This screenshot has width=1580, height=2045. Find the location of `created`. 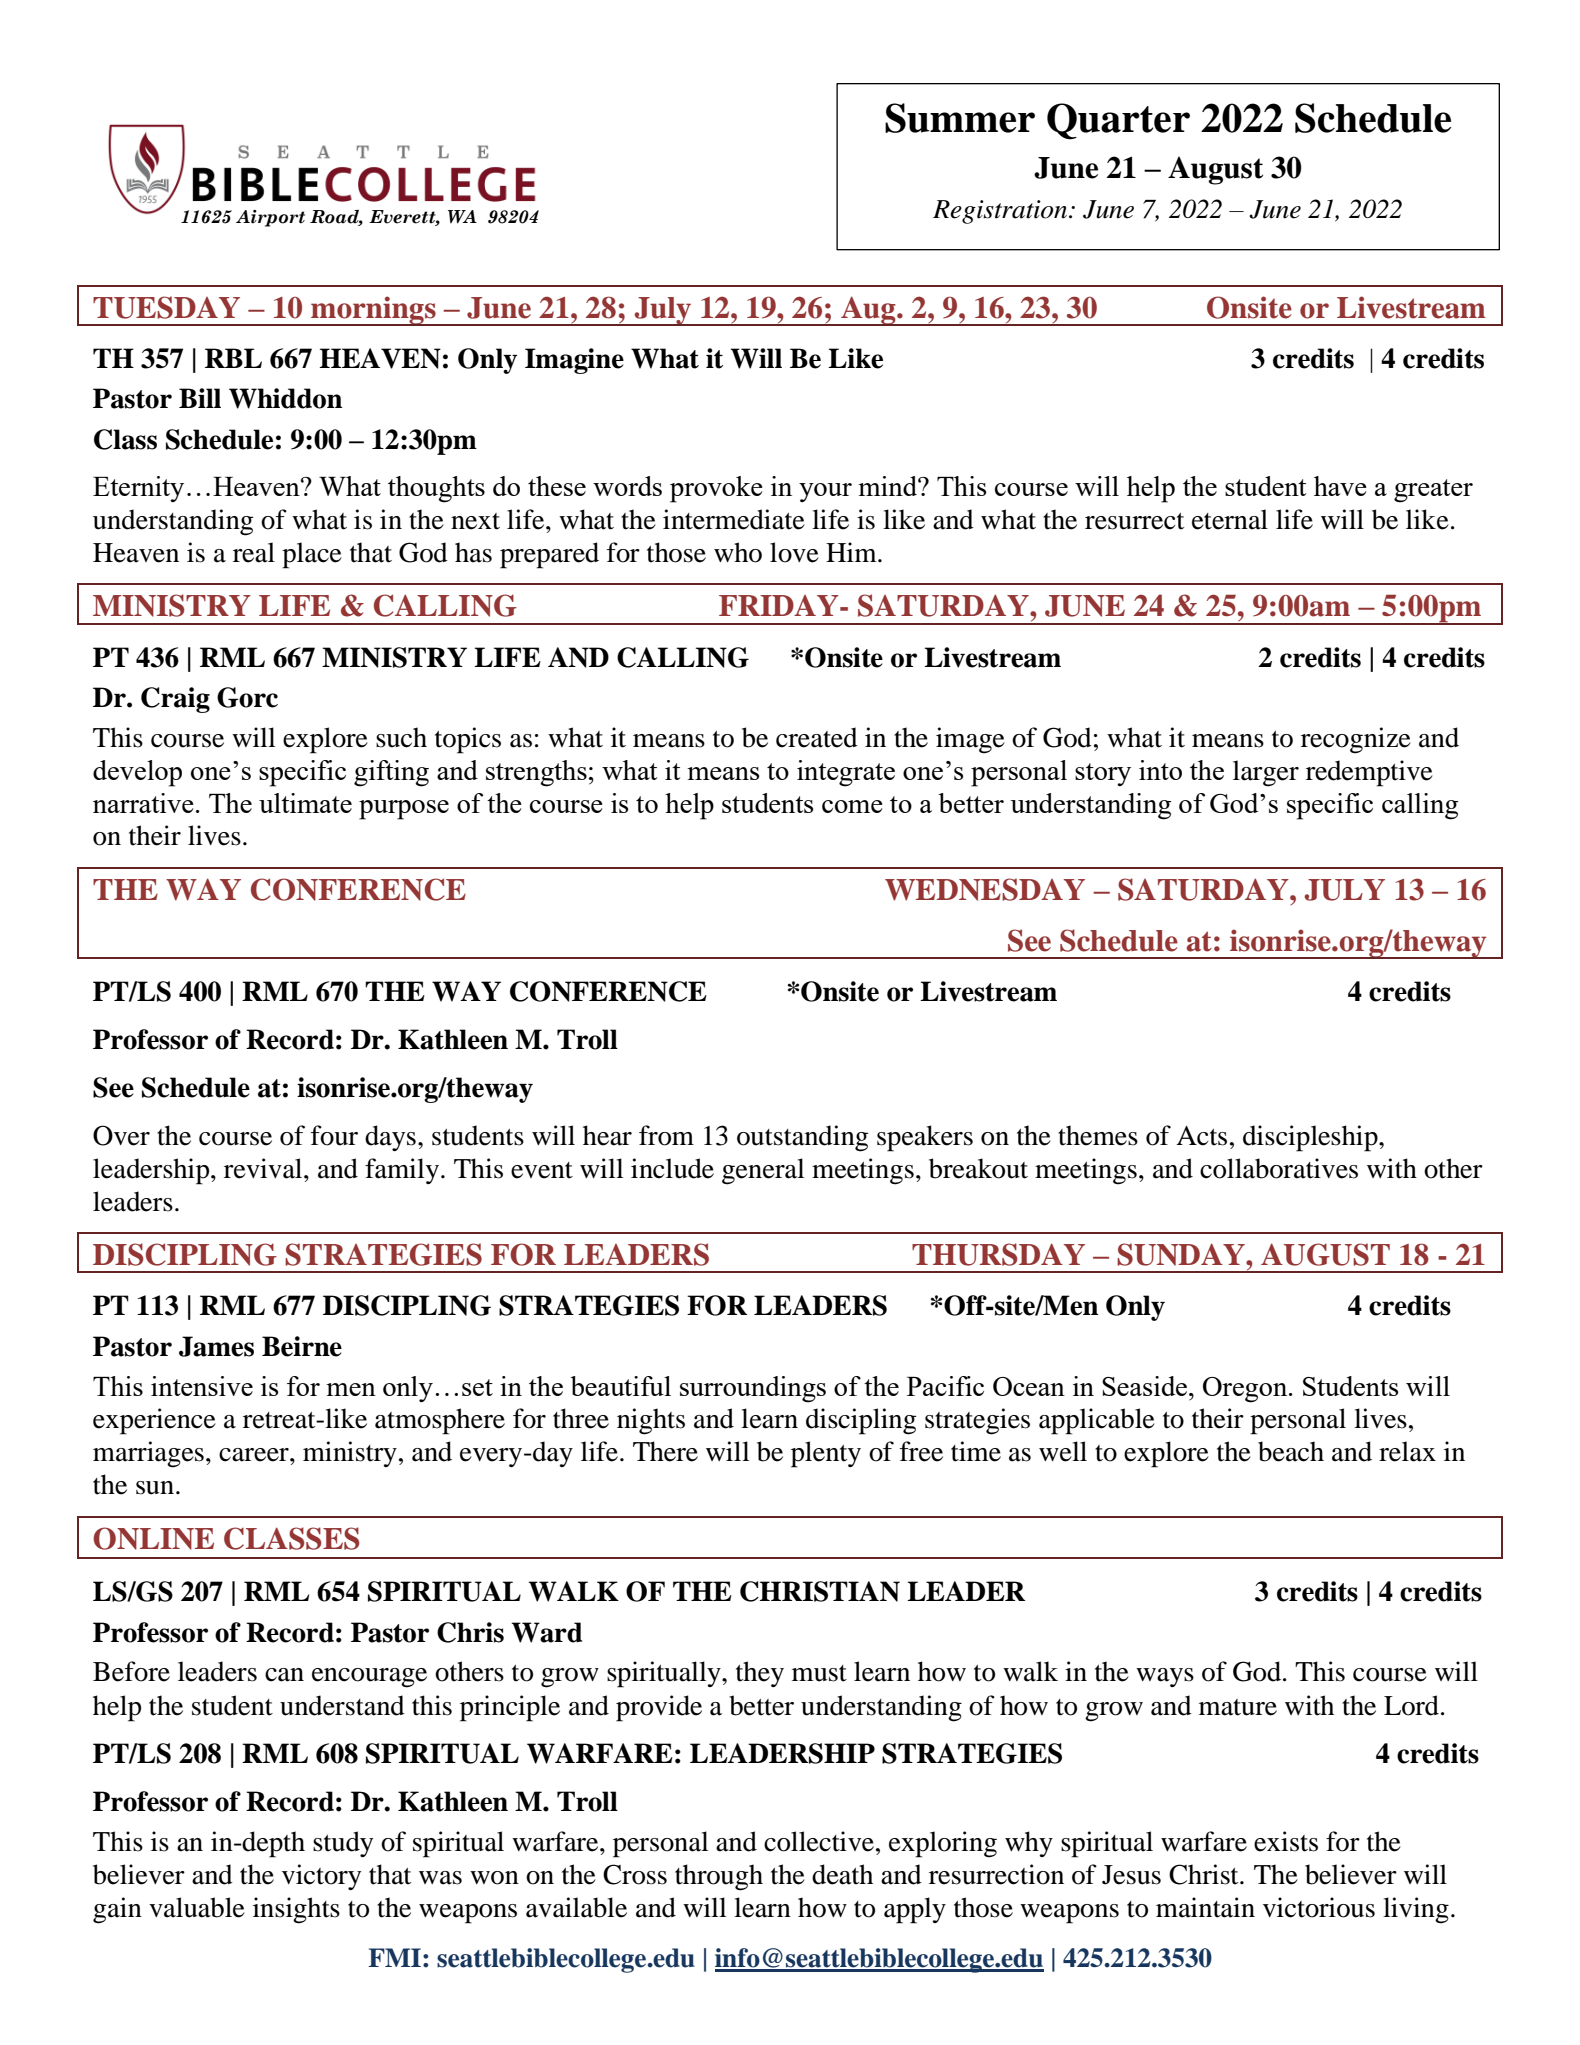

created is located at coordinates (817, 737).
